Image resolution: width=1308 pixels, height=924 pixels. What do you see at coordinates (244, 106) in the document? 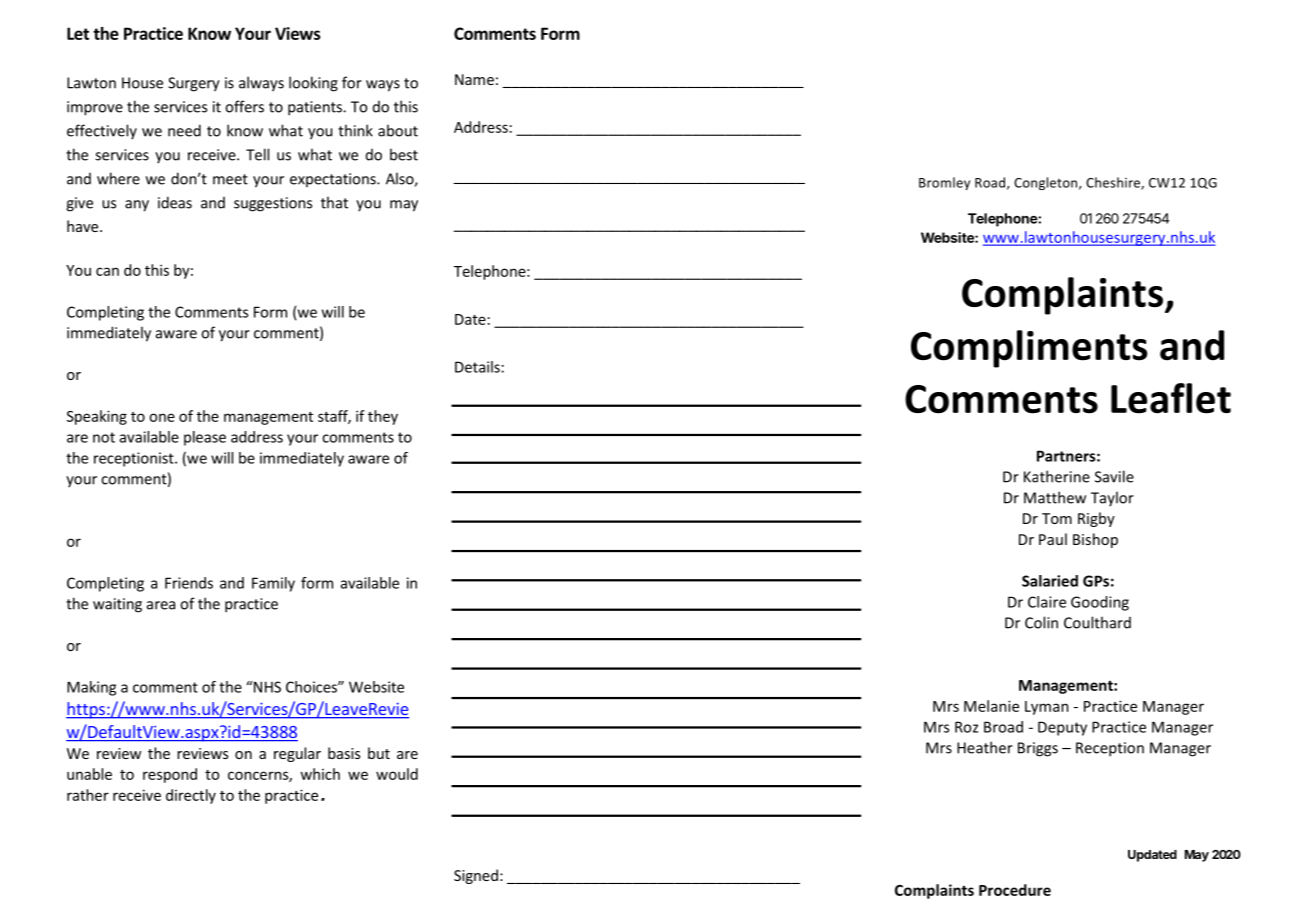
I see `offers` at bounding box center [244, 106].
